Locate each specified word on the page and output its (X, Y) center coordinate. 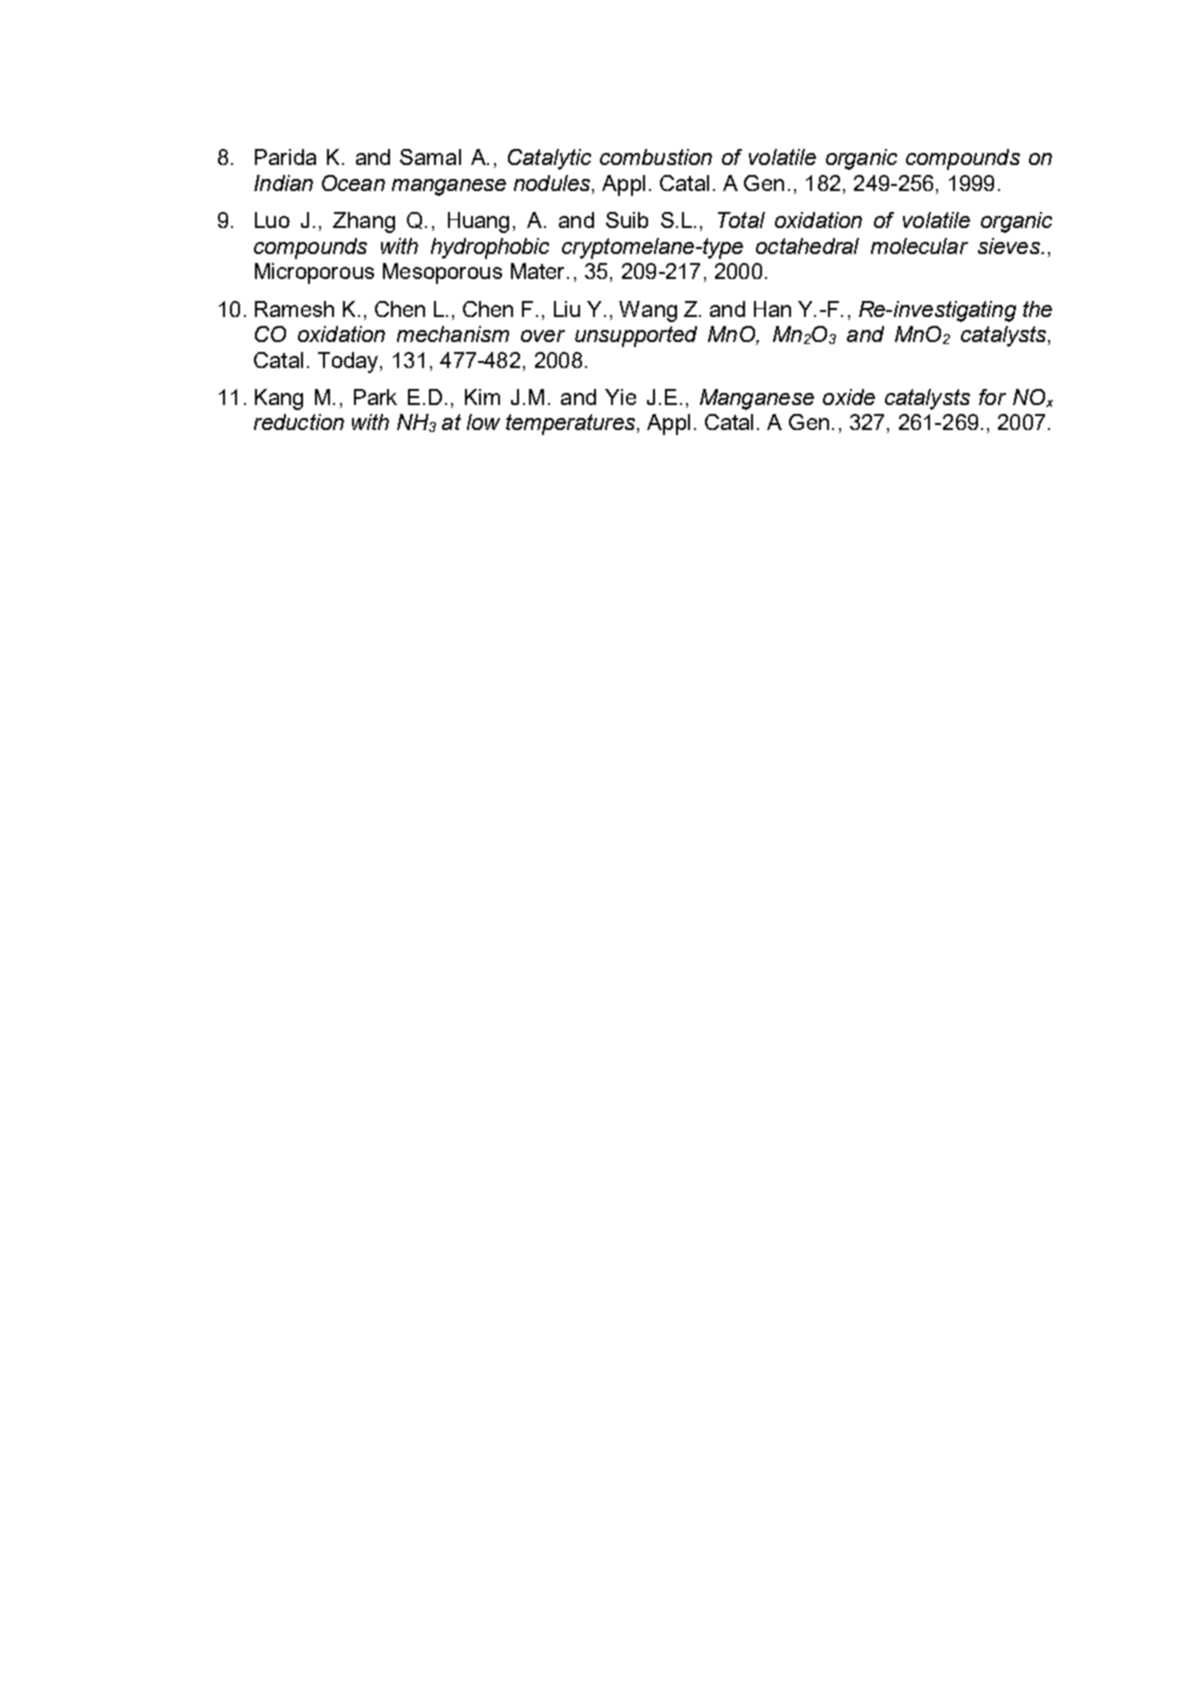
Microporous (314, 273)
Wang (648, 311)
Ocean (353, 183)
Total (741, 220)
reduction (299, 422)
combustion (656, 157)
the (1037, 309)
